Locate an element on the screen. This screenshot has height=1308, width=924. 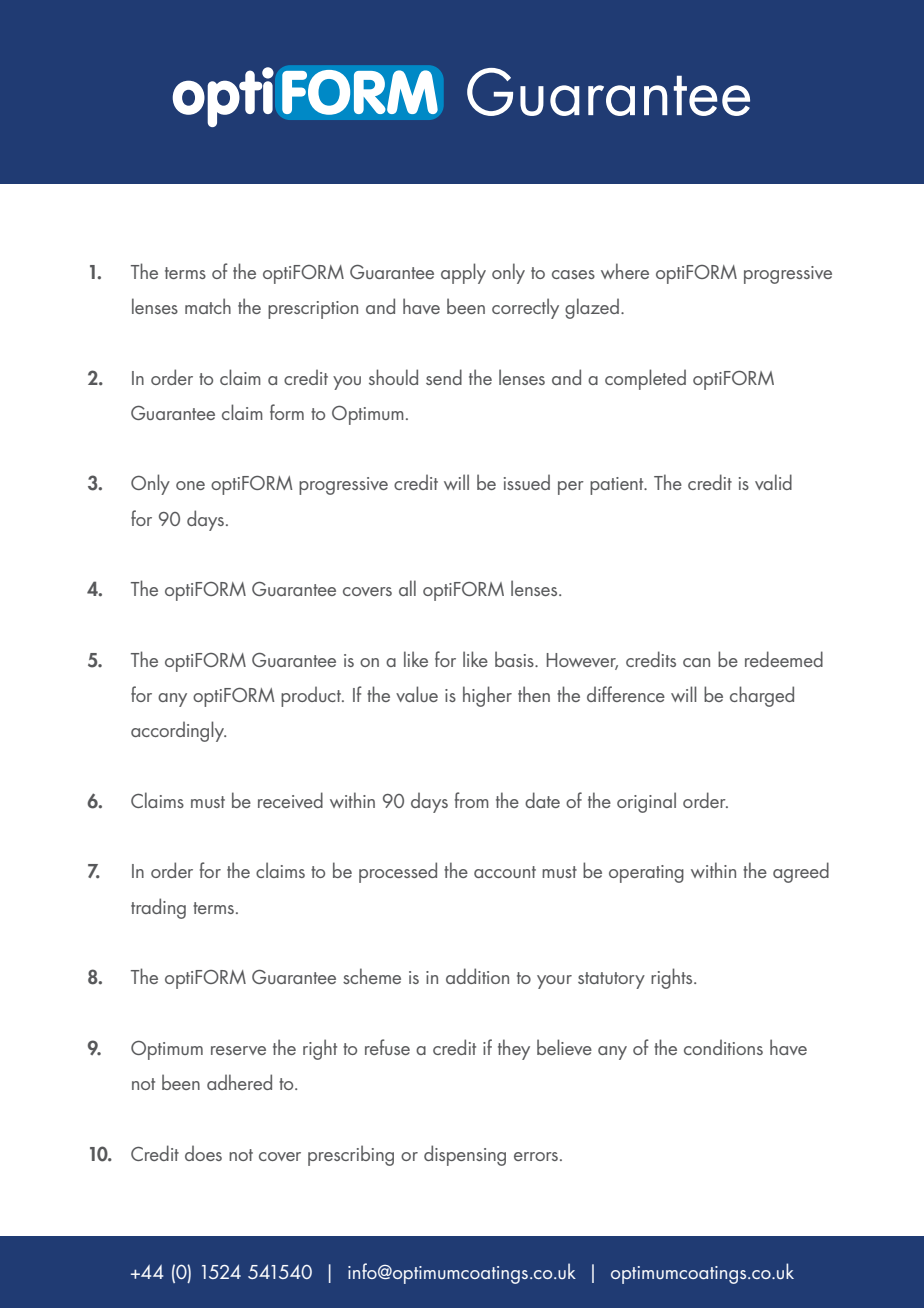
one is located at coordinates (190, 485).
